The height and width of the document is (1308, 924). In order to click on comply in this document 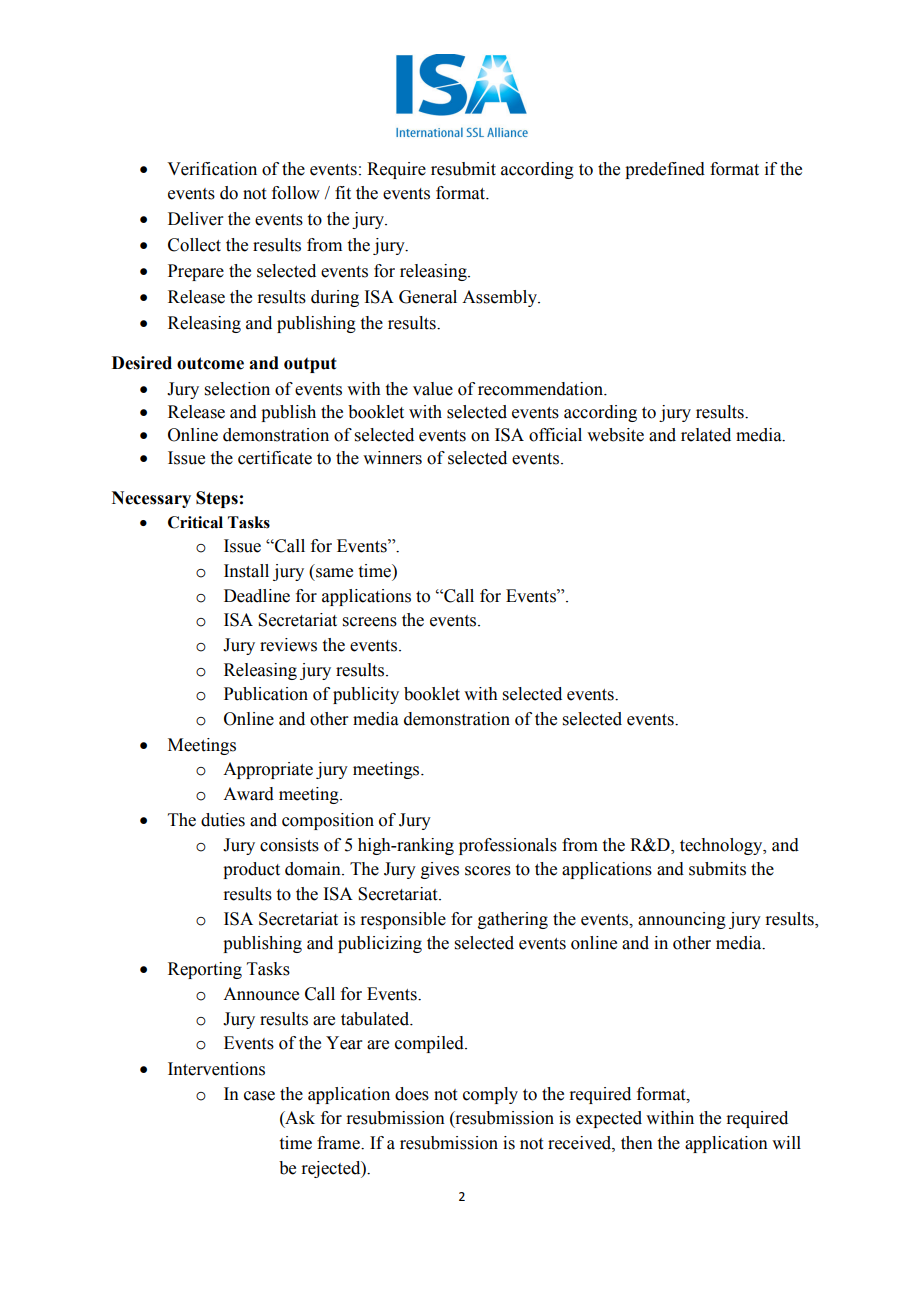, I will do `click(490, 1095)`.
